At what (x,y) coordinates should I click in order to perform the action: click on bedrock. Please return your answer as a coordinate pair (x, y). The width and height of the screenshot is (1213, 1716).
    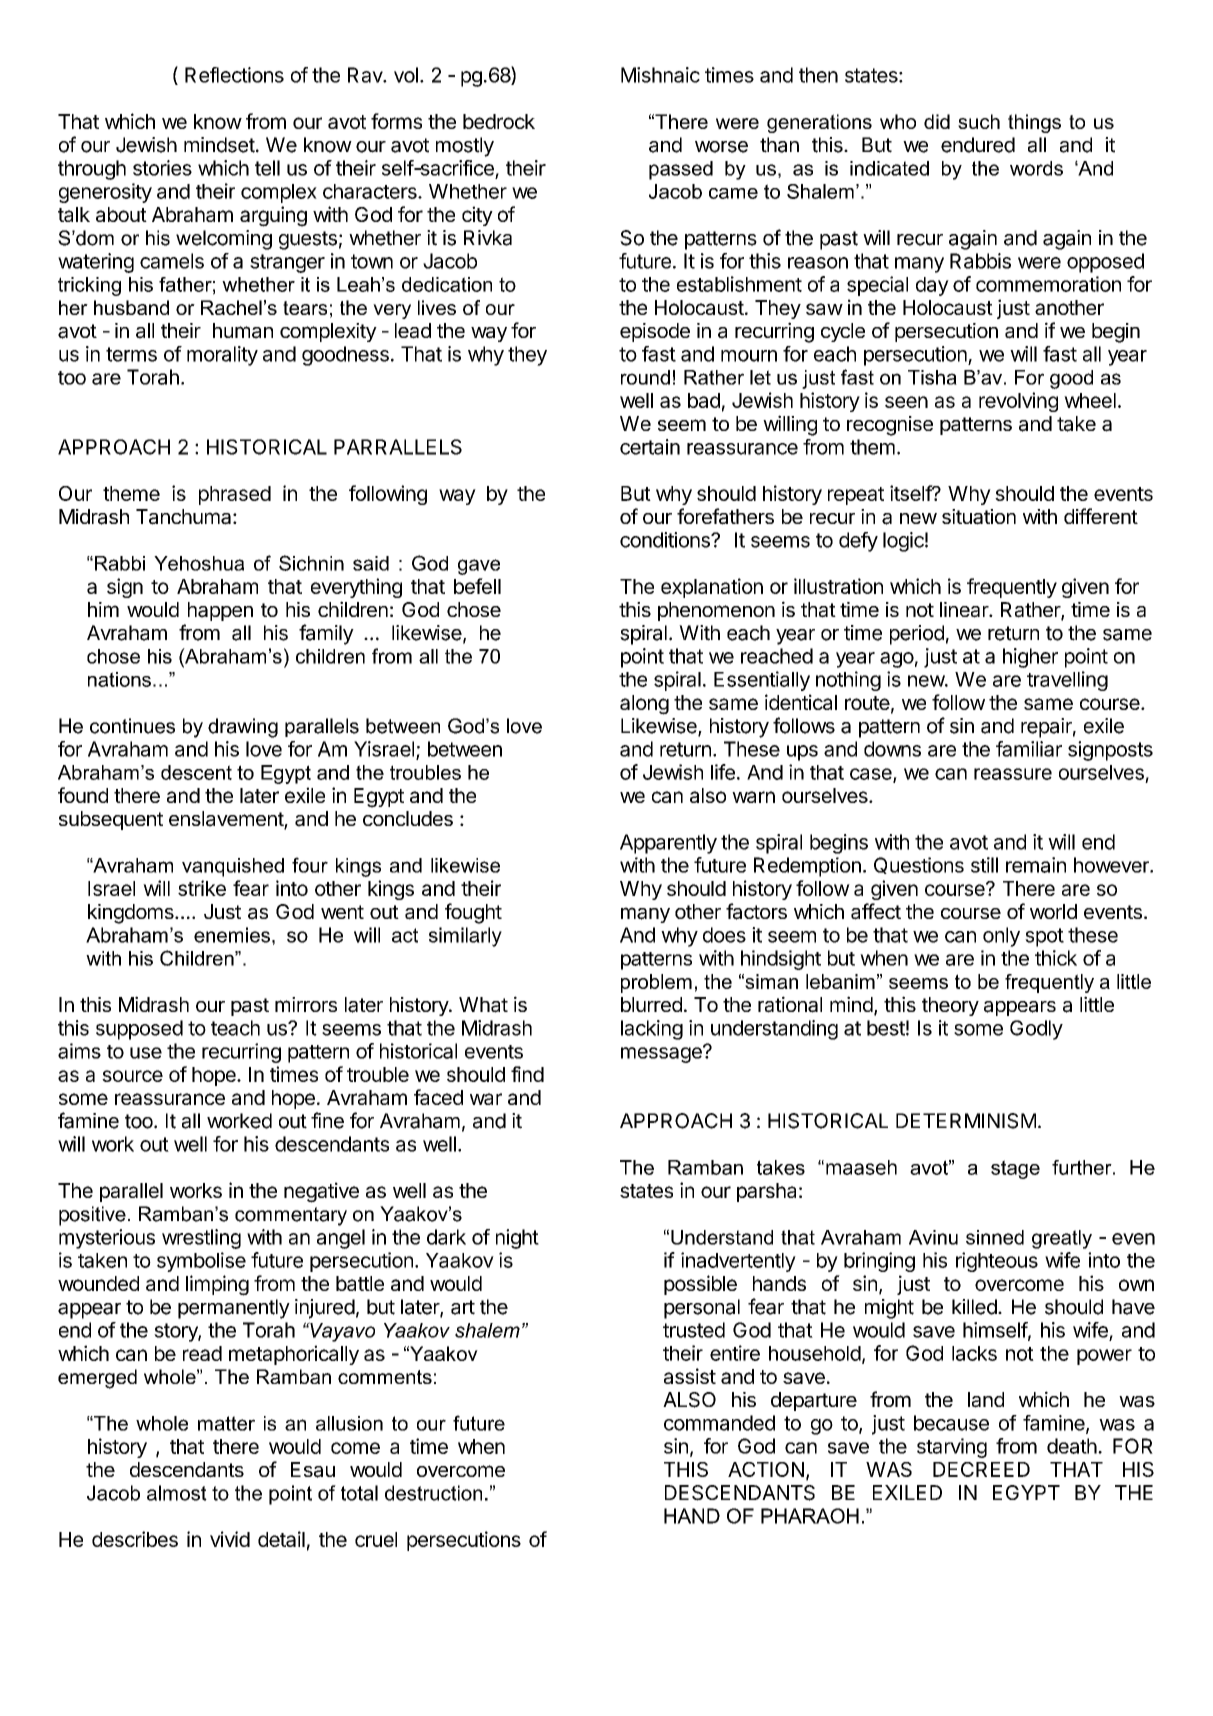
    Looking at the image, I should click on (499, 121).
